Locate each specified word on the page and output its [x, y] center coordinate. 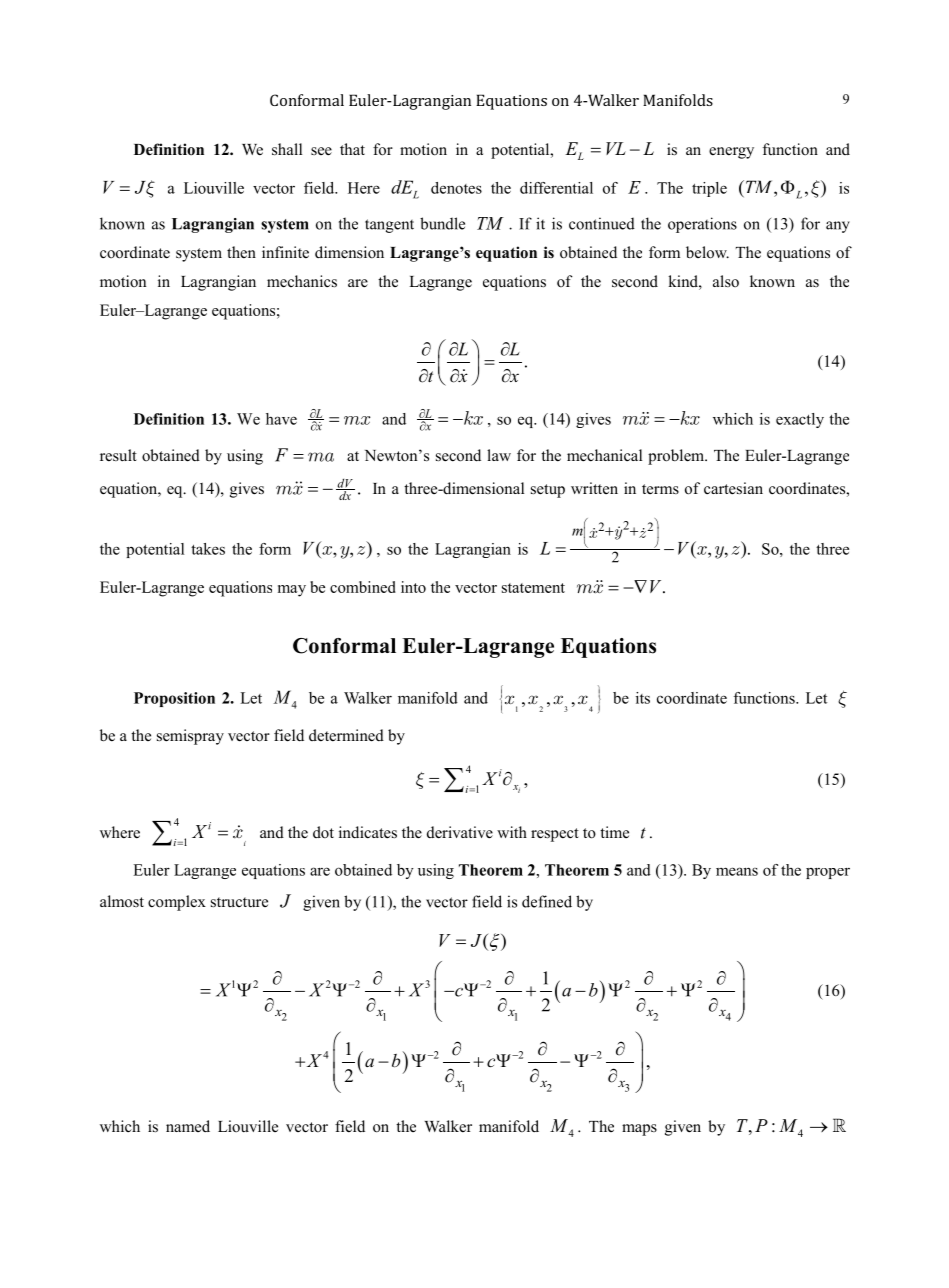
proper [828, 873]
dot [323, 832]
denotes [456, 188]
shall [287, 149]
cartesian [733, 488]
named [188, 1126]
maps [639, 1130]
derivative [460, 832]
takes [208, 549]
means [737, 871]
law [499, 455]
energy [731, 153]
